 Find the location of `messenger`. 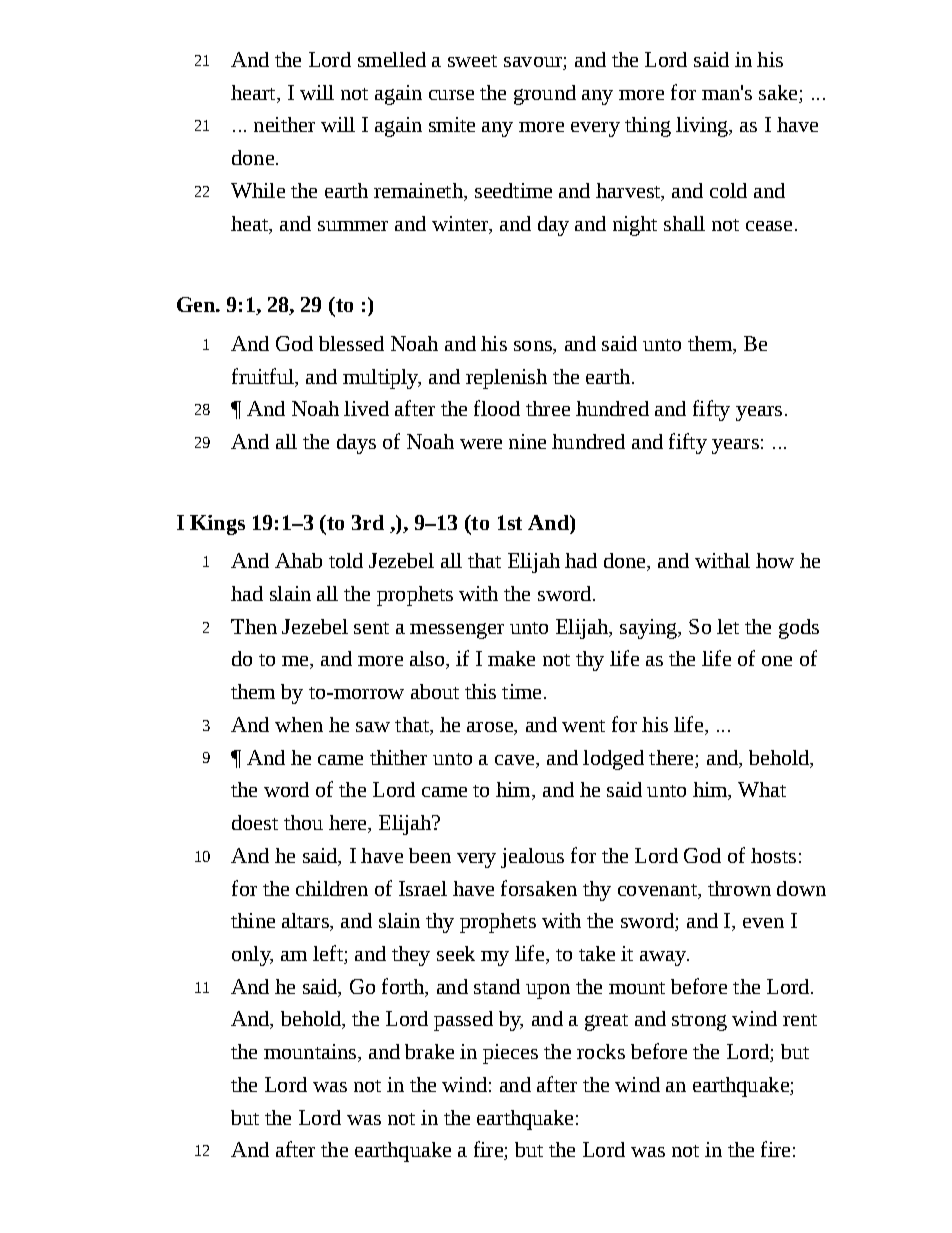

messenger is located at coordinates (457, 631).
